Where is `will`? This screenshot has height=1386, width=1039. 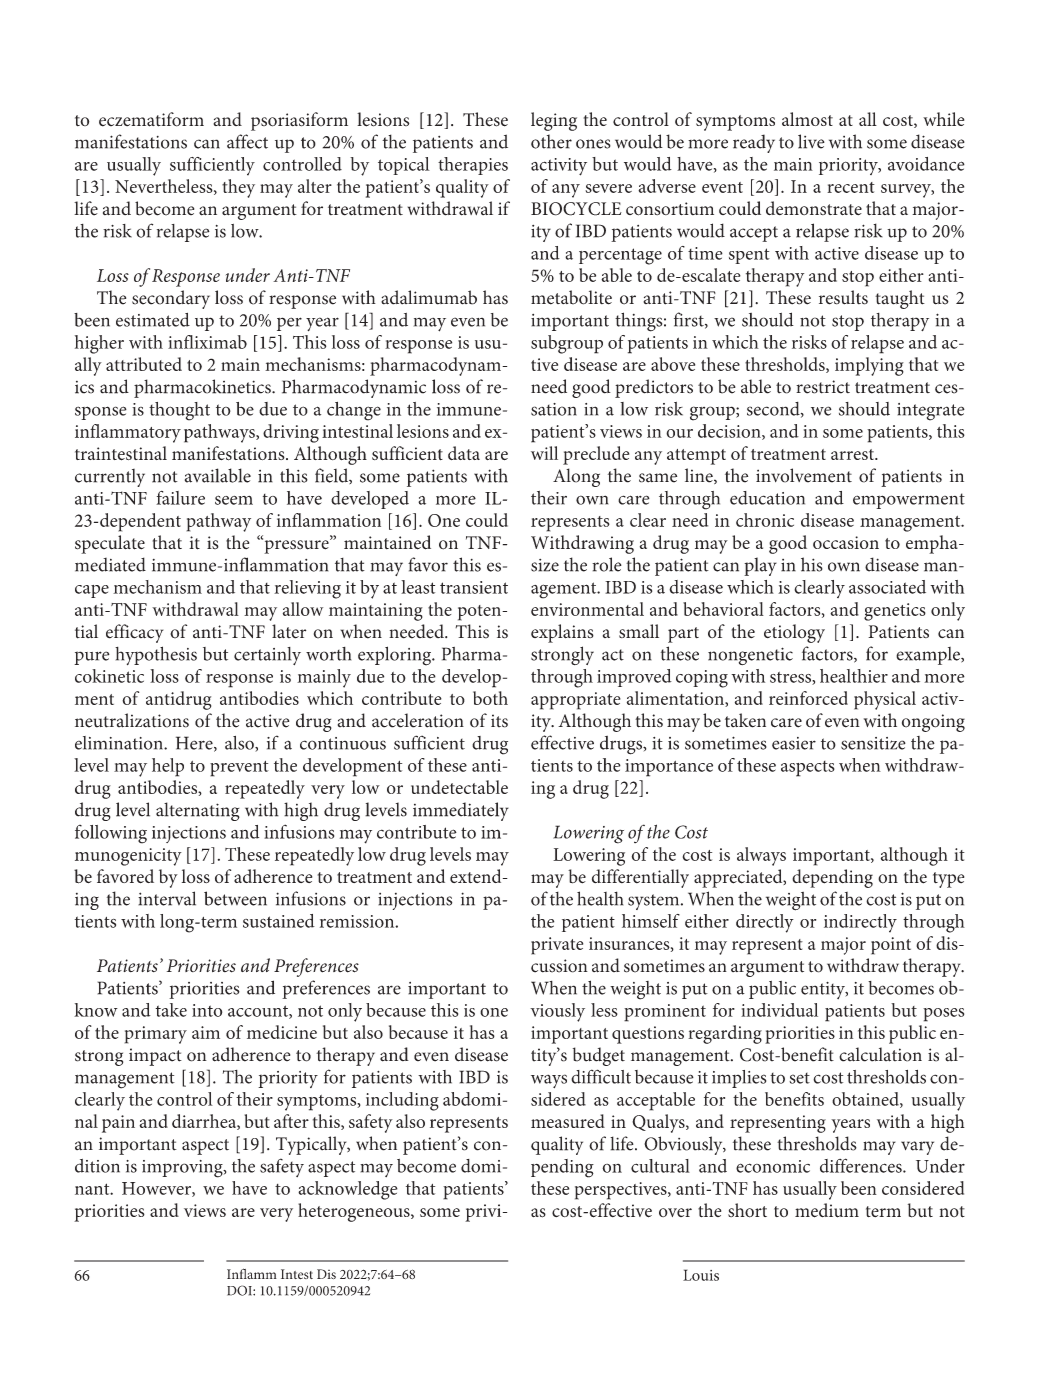 will is located at coordinates (544, 453).
